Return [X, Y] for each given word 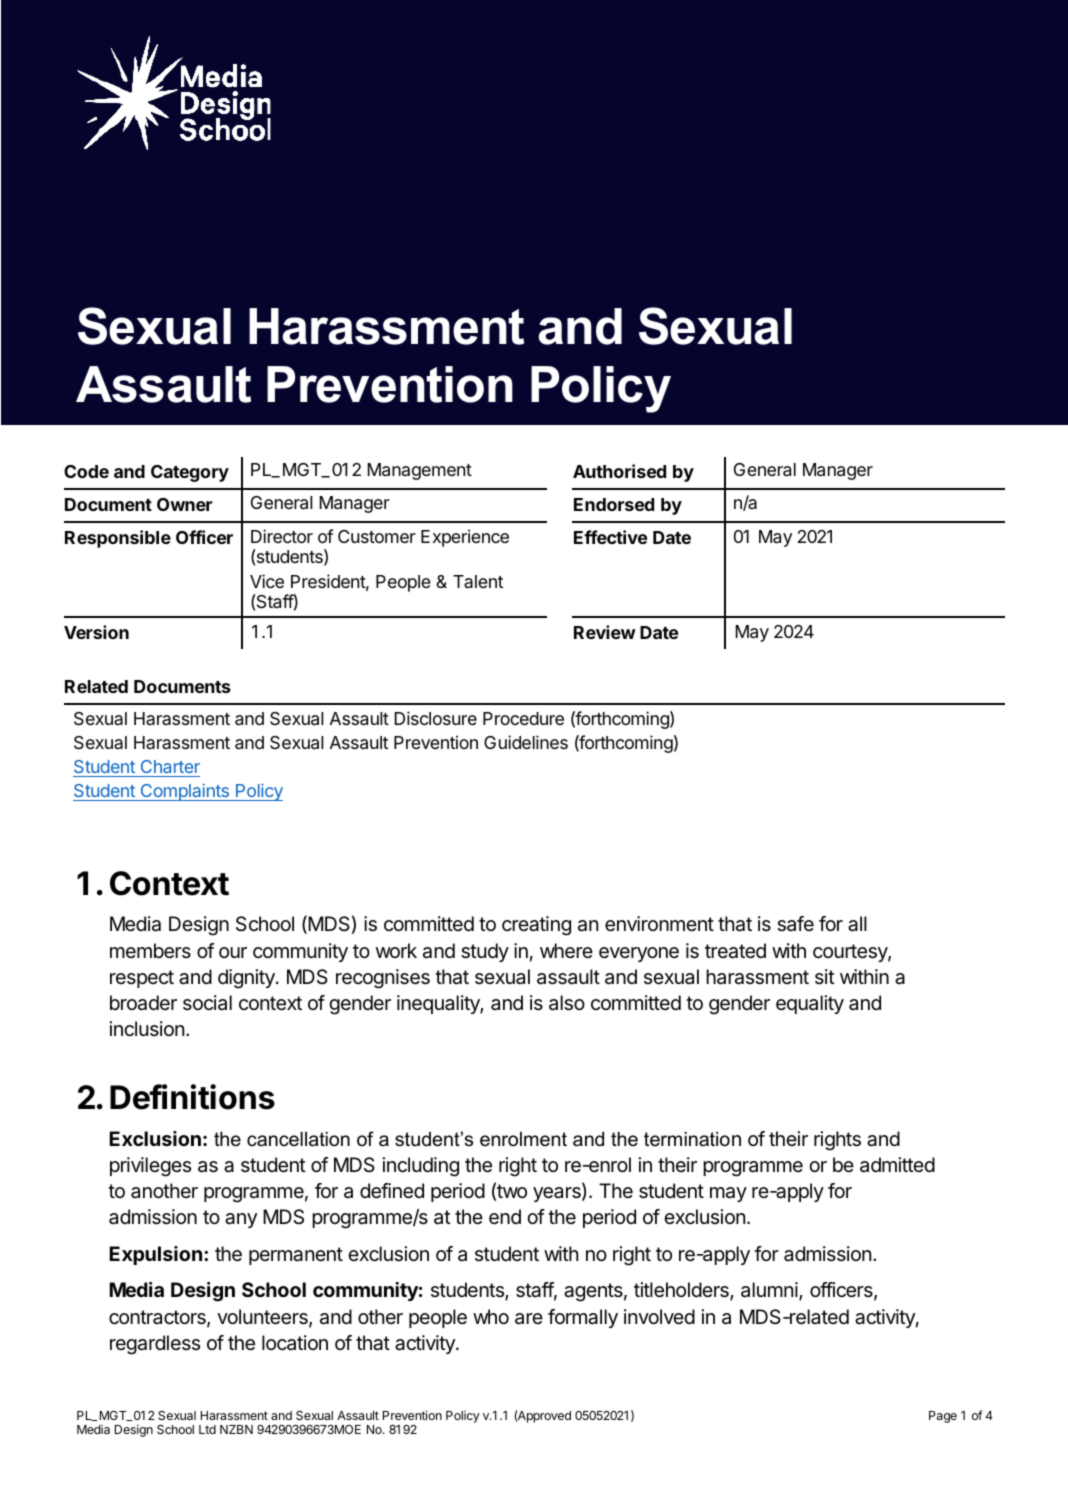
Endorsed [614, 504]
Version [96, 632]
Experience [465, 538]
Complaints [184, 792]
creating [536, 926]
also [567, 1003]
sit [825, 976]
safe [795, 924]
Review [605, 632]
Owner [185, 504]
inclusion [147, 1028]
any [241, 1220]
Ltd [207, 1429]
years [558, 1194]
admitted [897, 1165]
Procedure [523, 718]
